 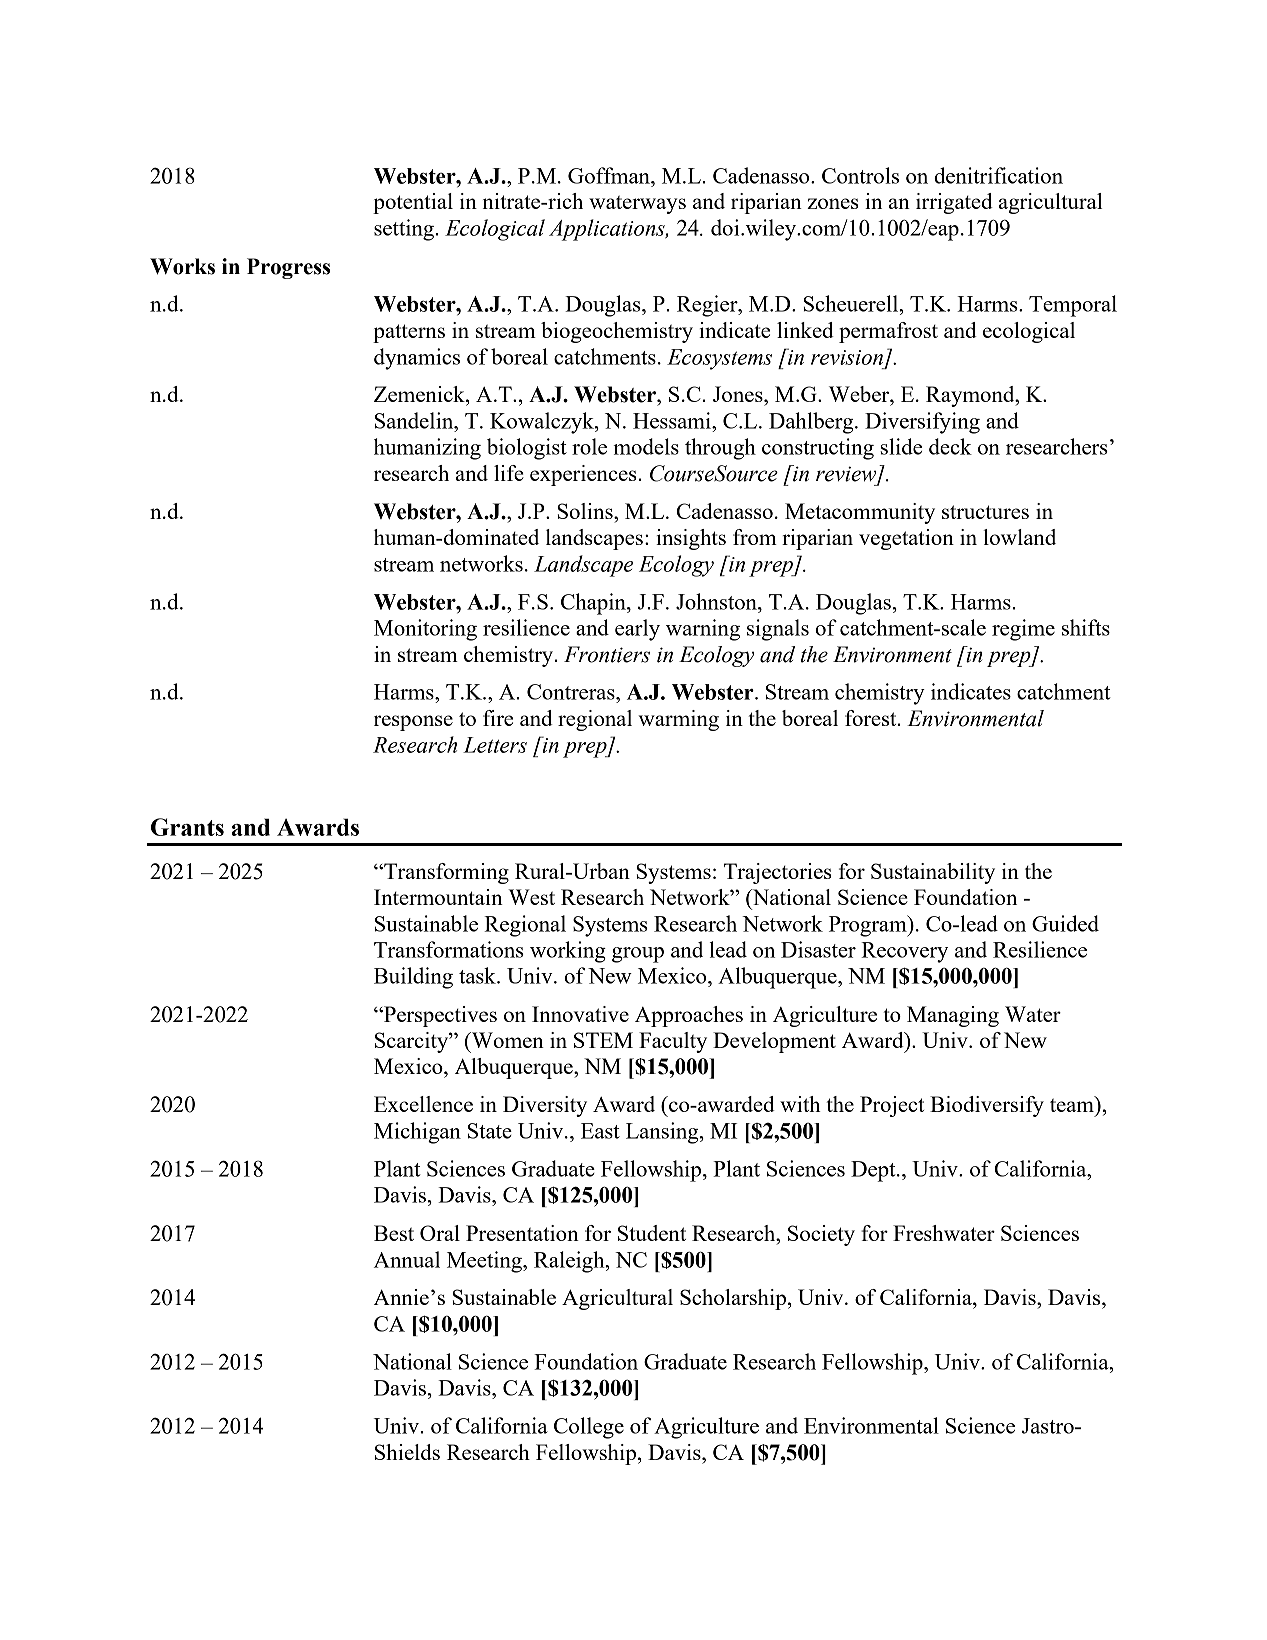 What do you see at coordinates (407, 1259) in the document?
I see `Annual` at bounding box center [407, 1259].
